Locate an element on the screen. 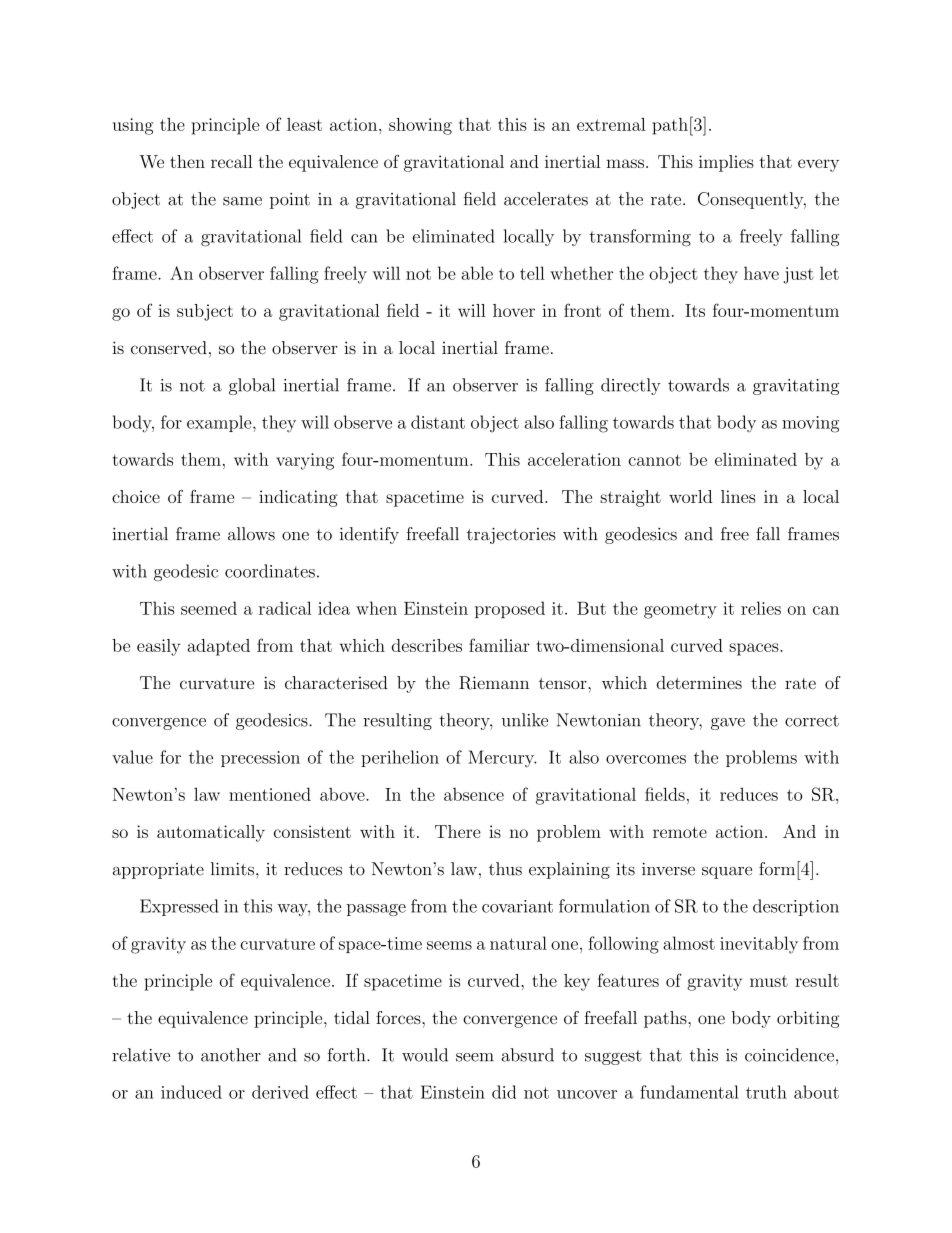 The image size is (952, 1233). proposed is located at coordinates (510, 609).
